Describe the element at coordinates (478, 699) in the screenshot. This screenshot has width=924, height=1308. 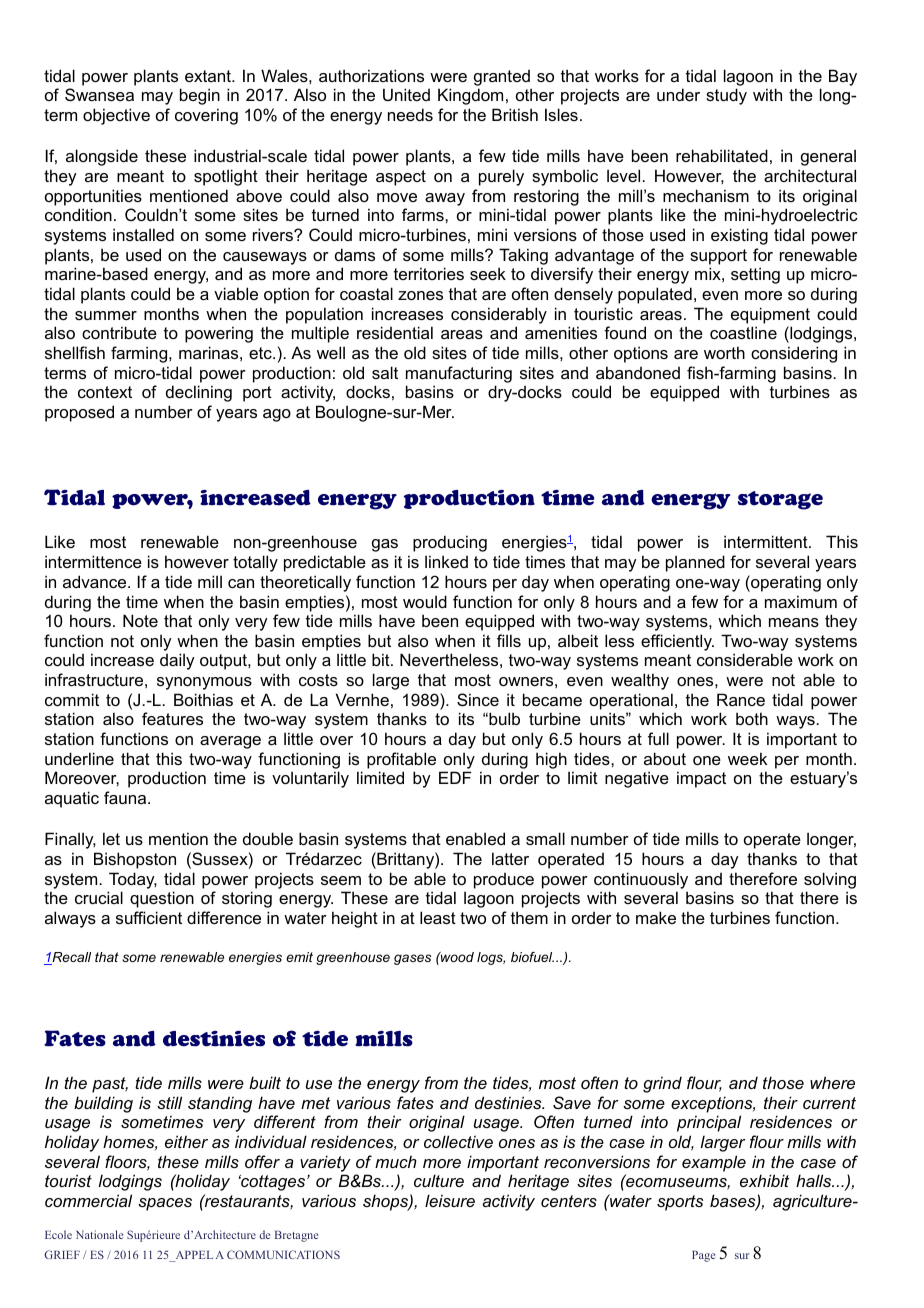
I see `Since` at that location.
